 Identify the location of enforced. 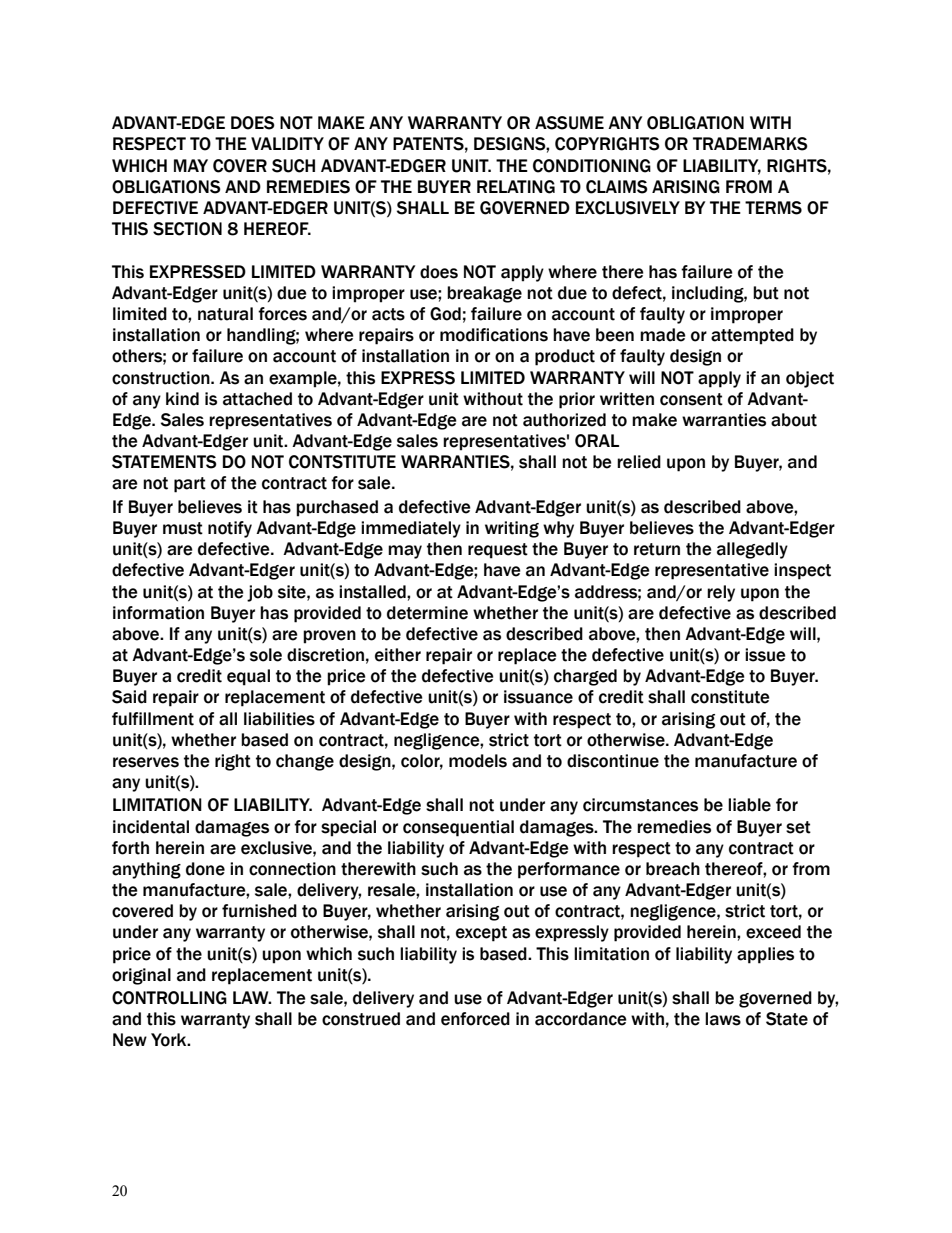
(475, 1019).
